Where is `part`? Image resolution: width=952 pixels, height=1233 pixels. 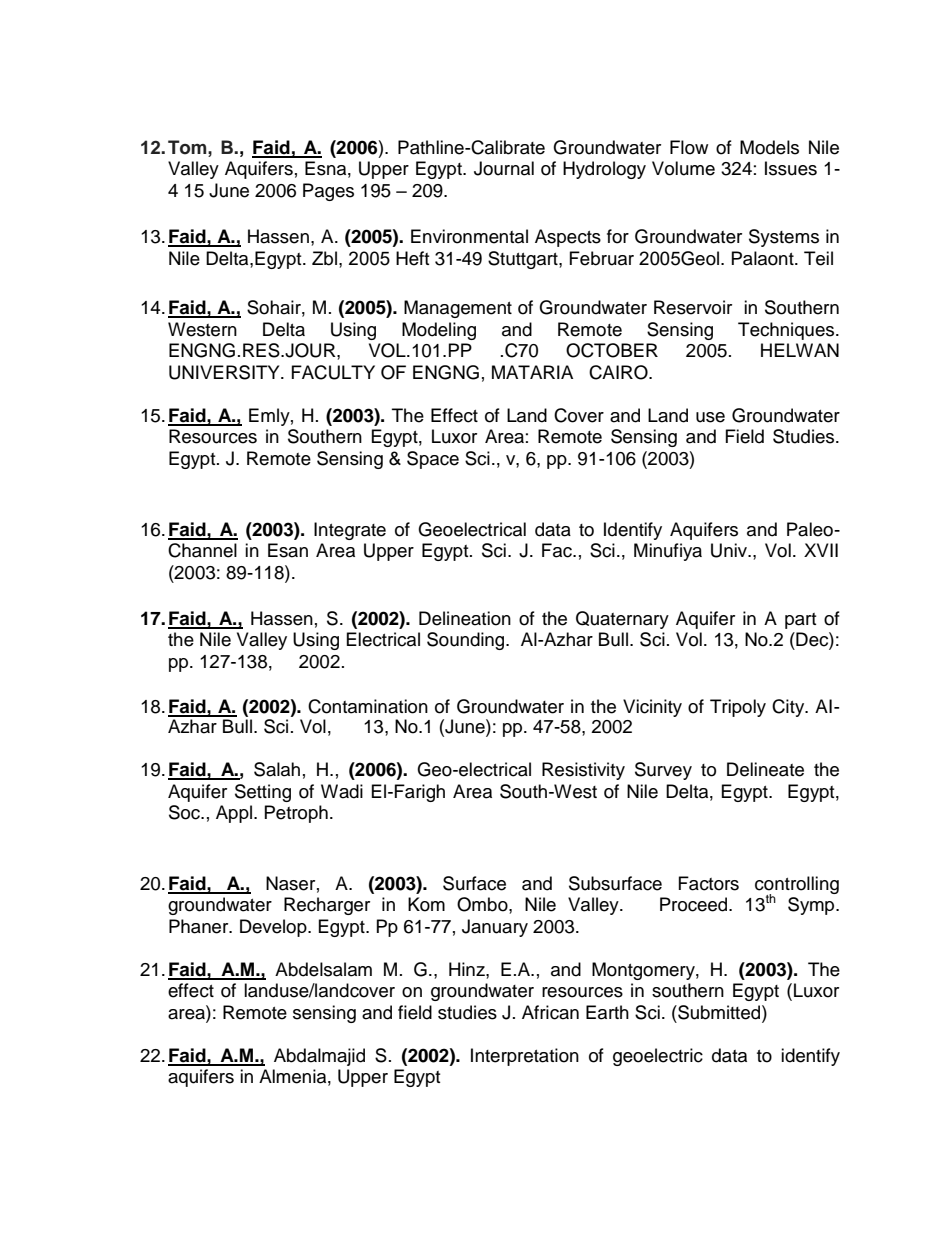
part is located at coordinates (800, 621).
